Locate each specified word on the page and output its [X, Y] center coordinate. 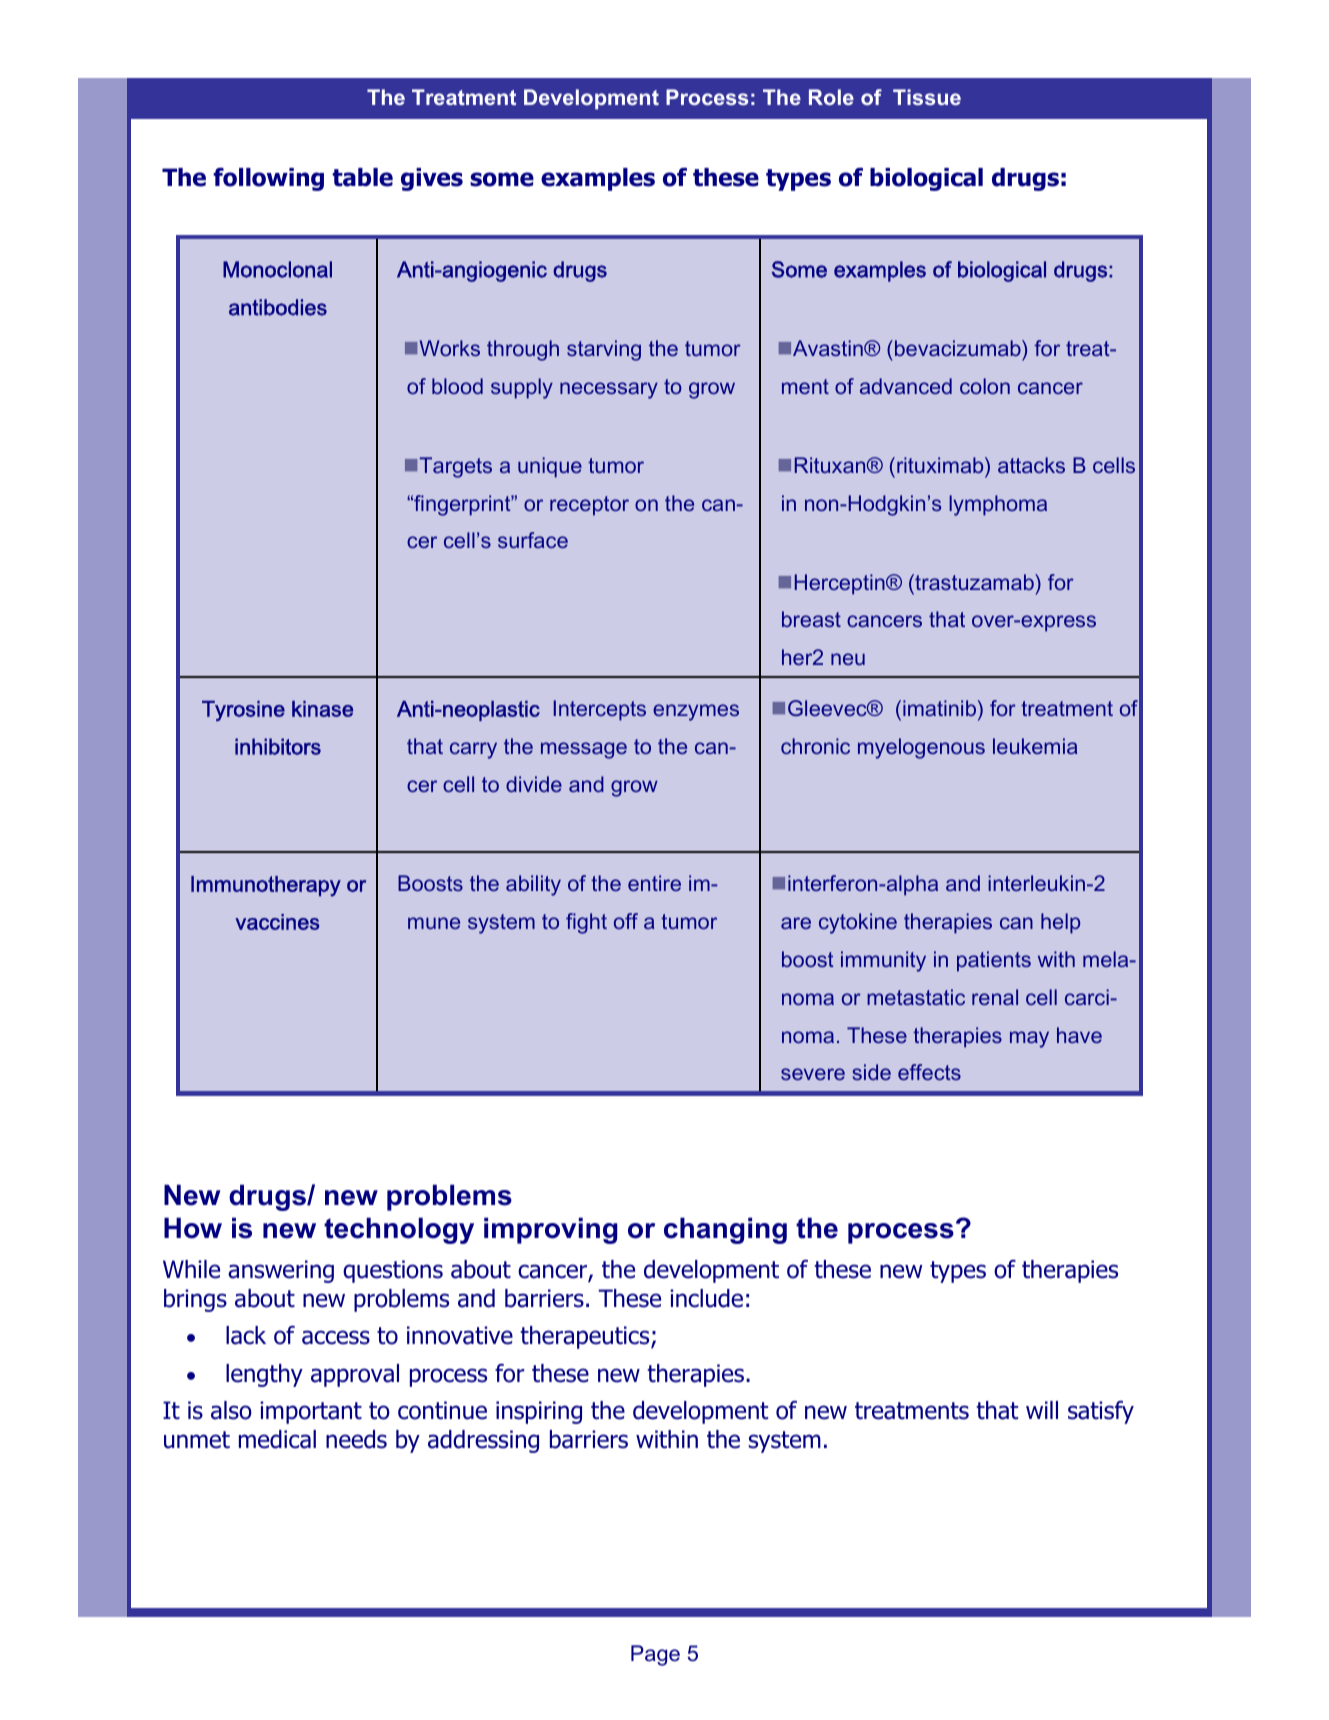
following [268, 179]
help [1060, 923]
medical [277, 1439]
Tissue [927, 97]
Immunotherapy [266, 886]
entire [654, 883]
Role [831, 97]
